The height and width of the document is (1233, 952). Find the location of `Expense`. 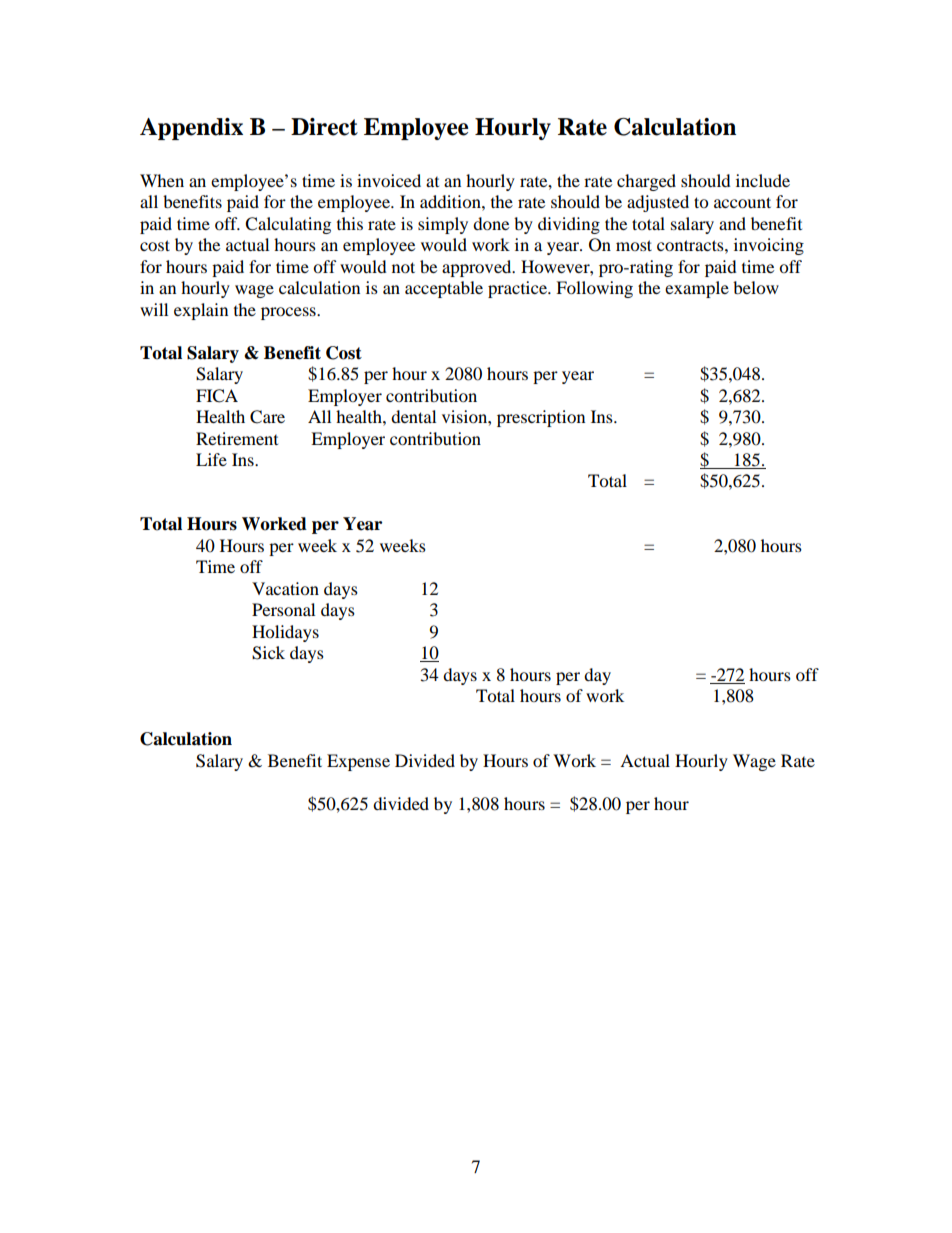

Expense is located at coordinates (358, 762).
